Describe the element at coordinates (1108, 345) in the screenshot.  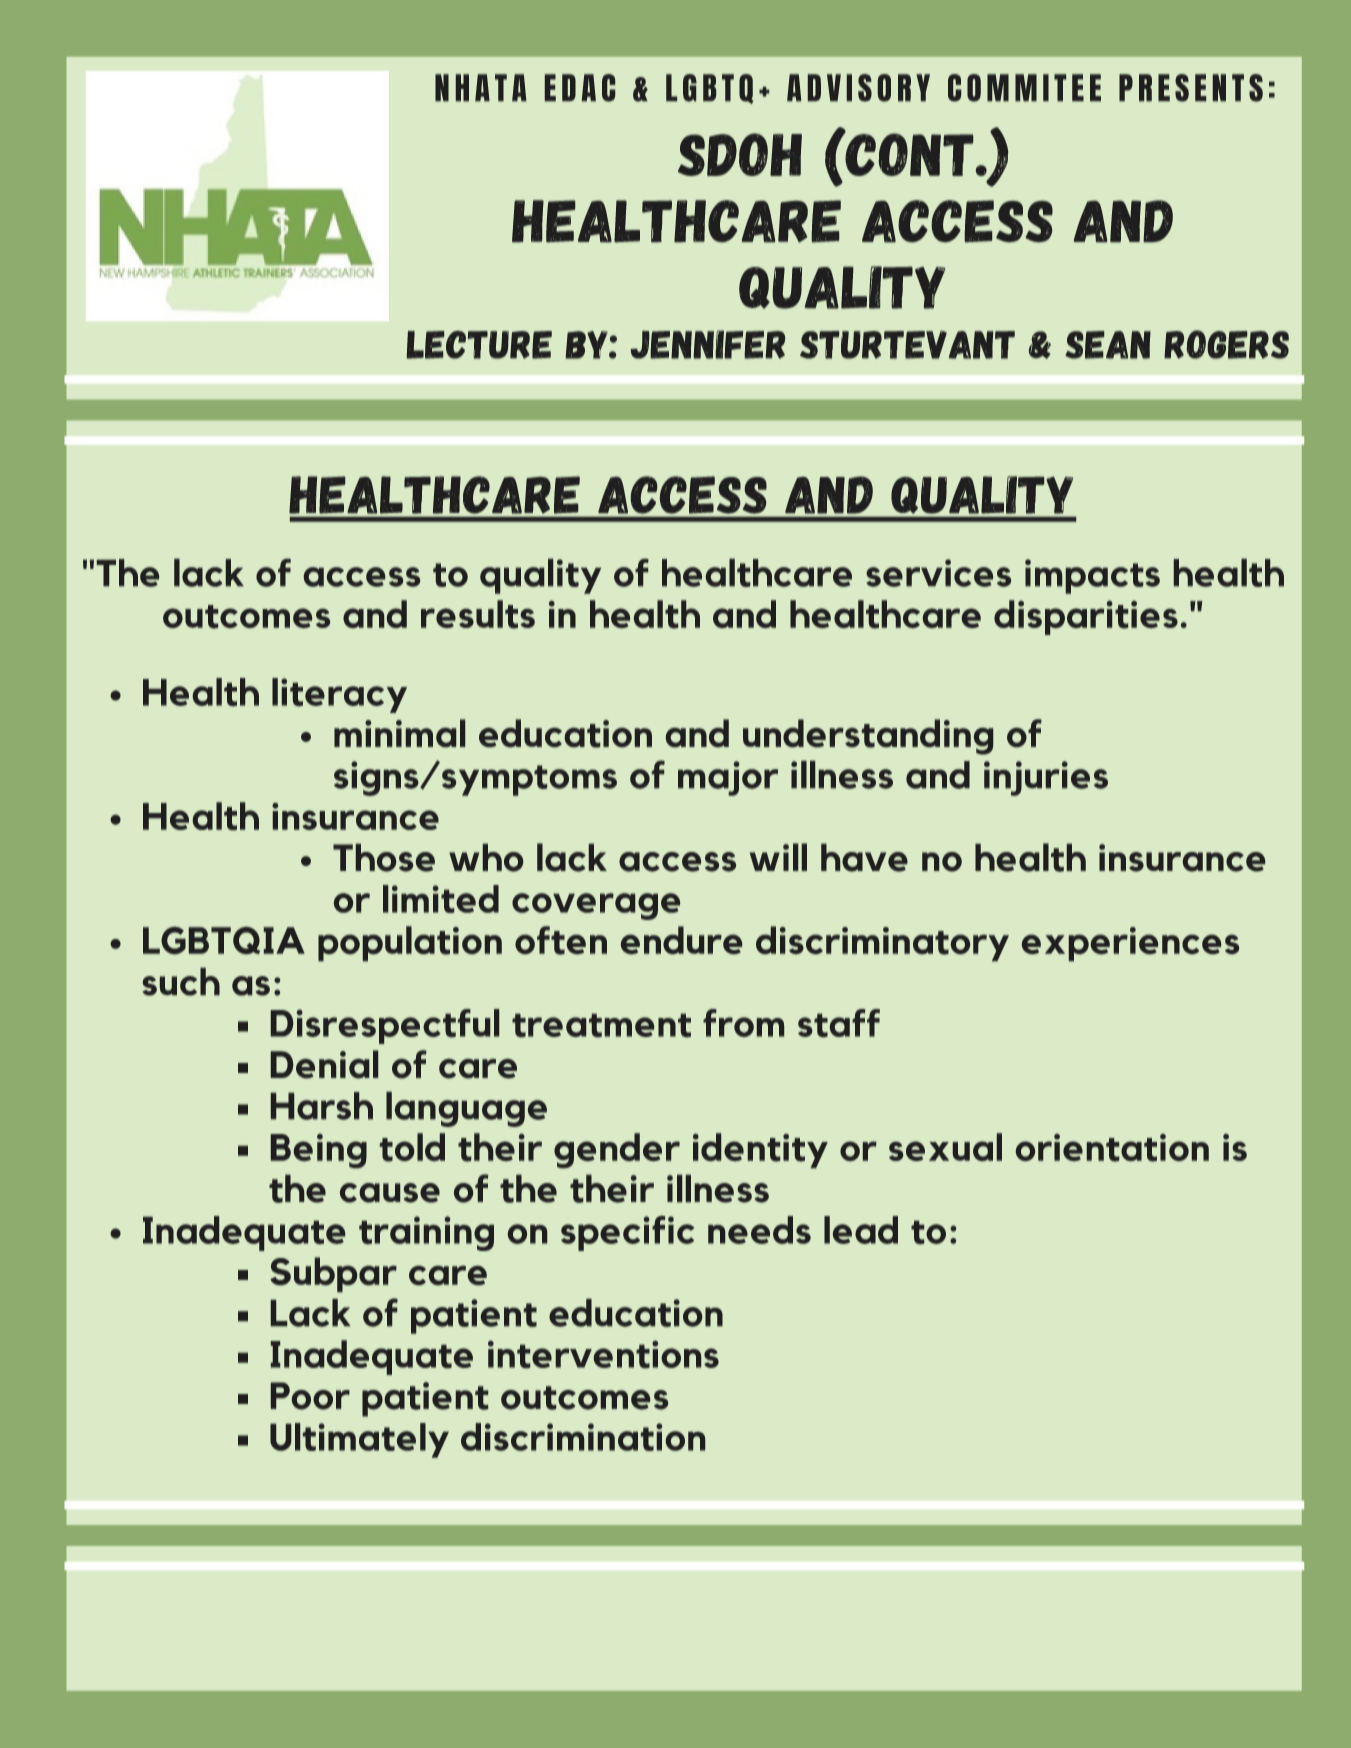
I see `SEAN` at that location.
